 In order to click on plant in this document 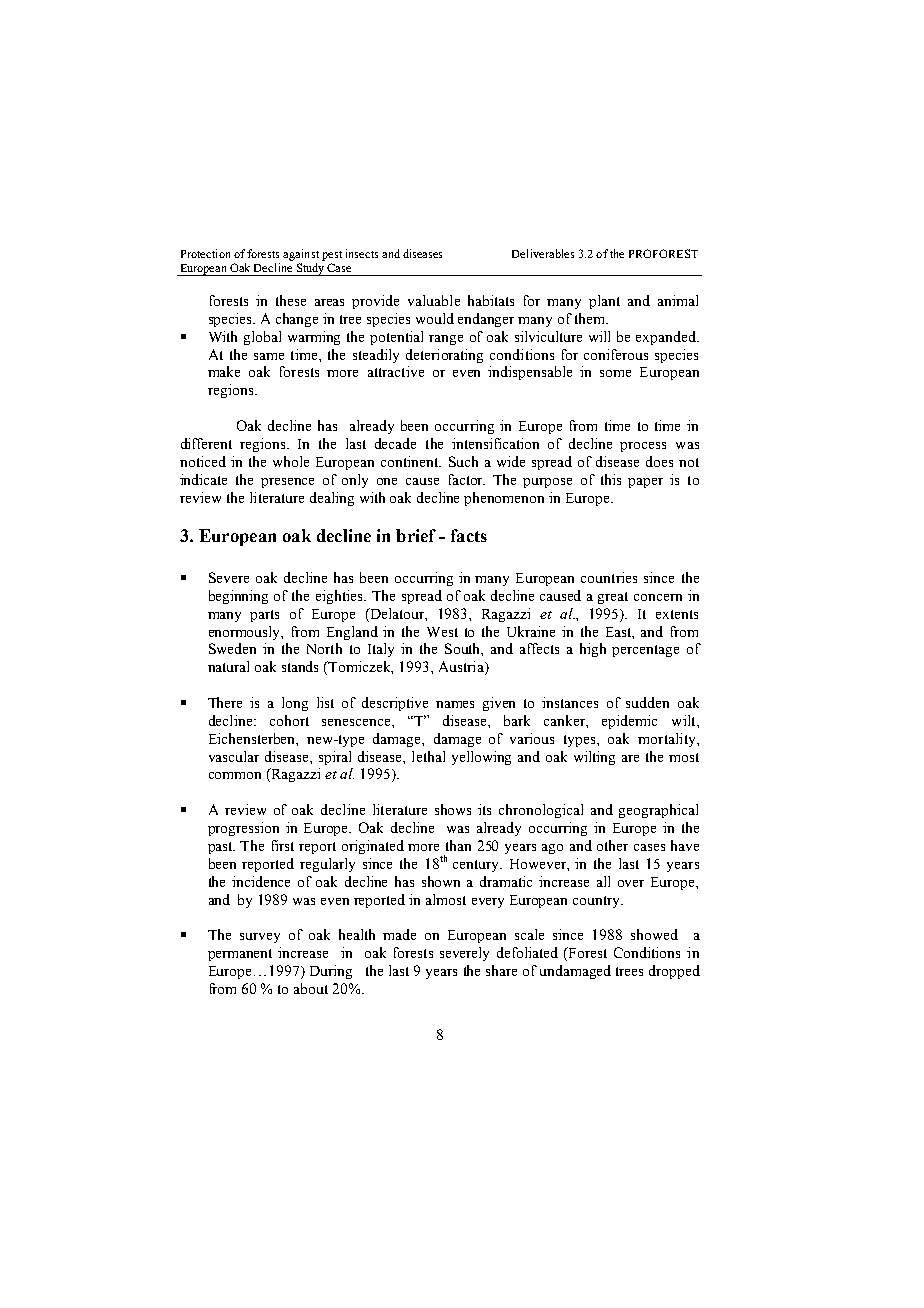, I will do `click(604, 302)`.
